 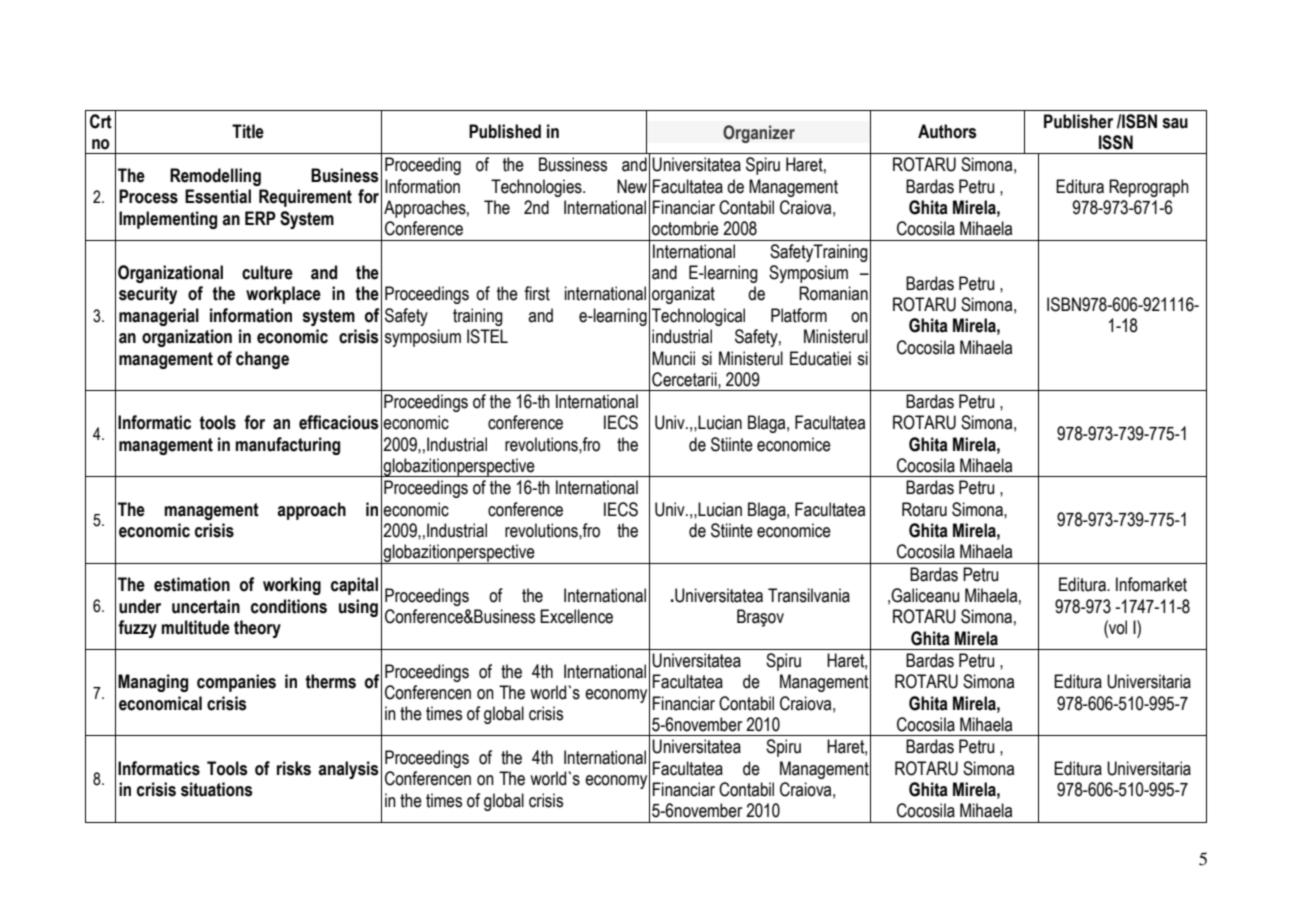 What do you see at coordinates (573, 164) in the screenshot?
I see `Bussiness` at bounding box center [573, 164].
